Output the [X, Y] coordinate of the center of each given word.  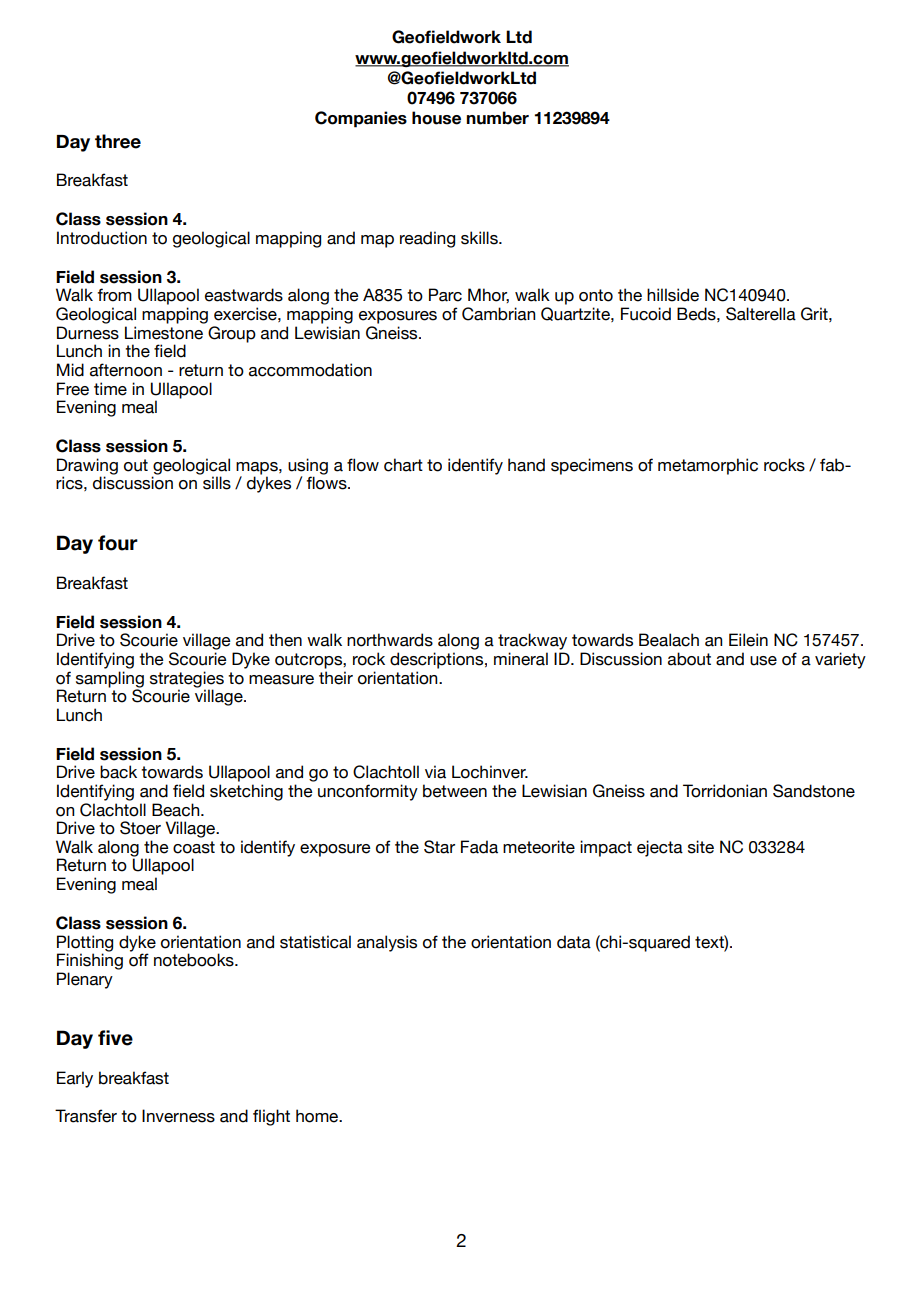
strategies [187, 680]
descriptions [438, 660]
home [318, 1116]
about [689, 659]
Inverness [178, 1116]
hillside [673, 295]
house [436, 118]
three [118, 141]
